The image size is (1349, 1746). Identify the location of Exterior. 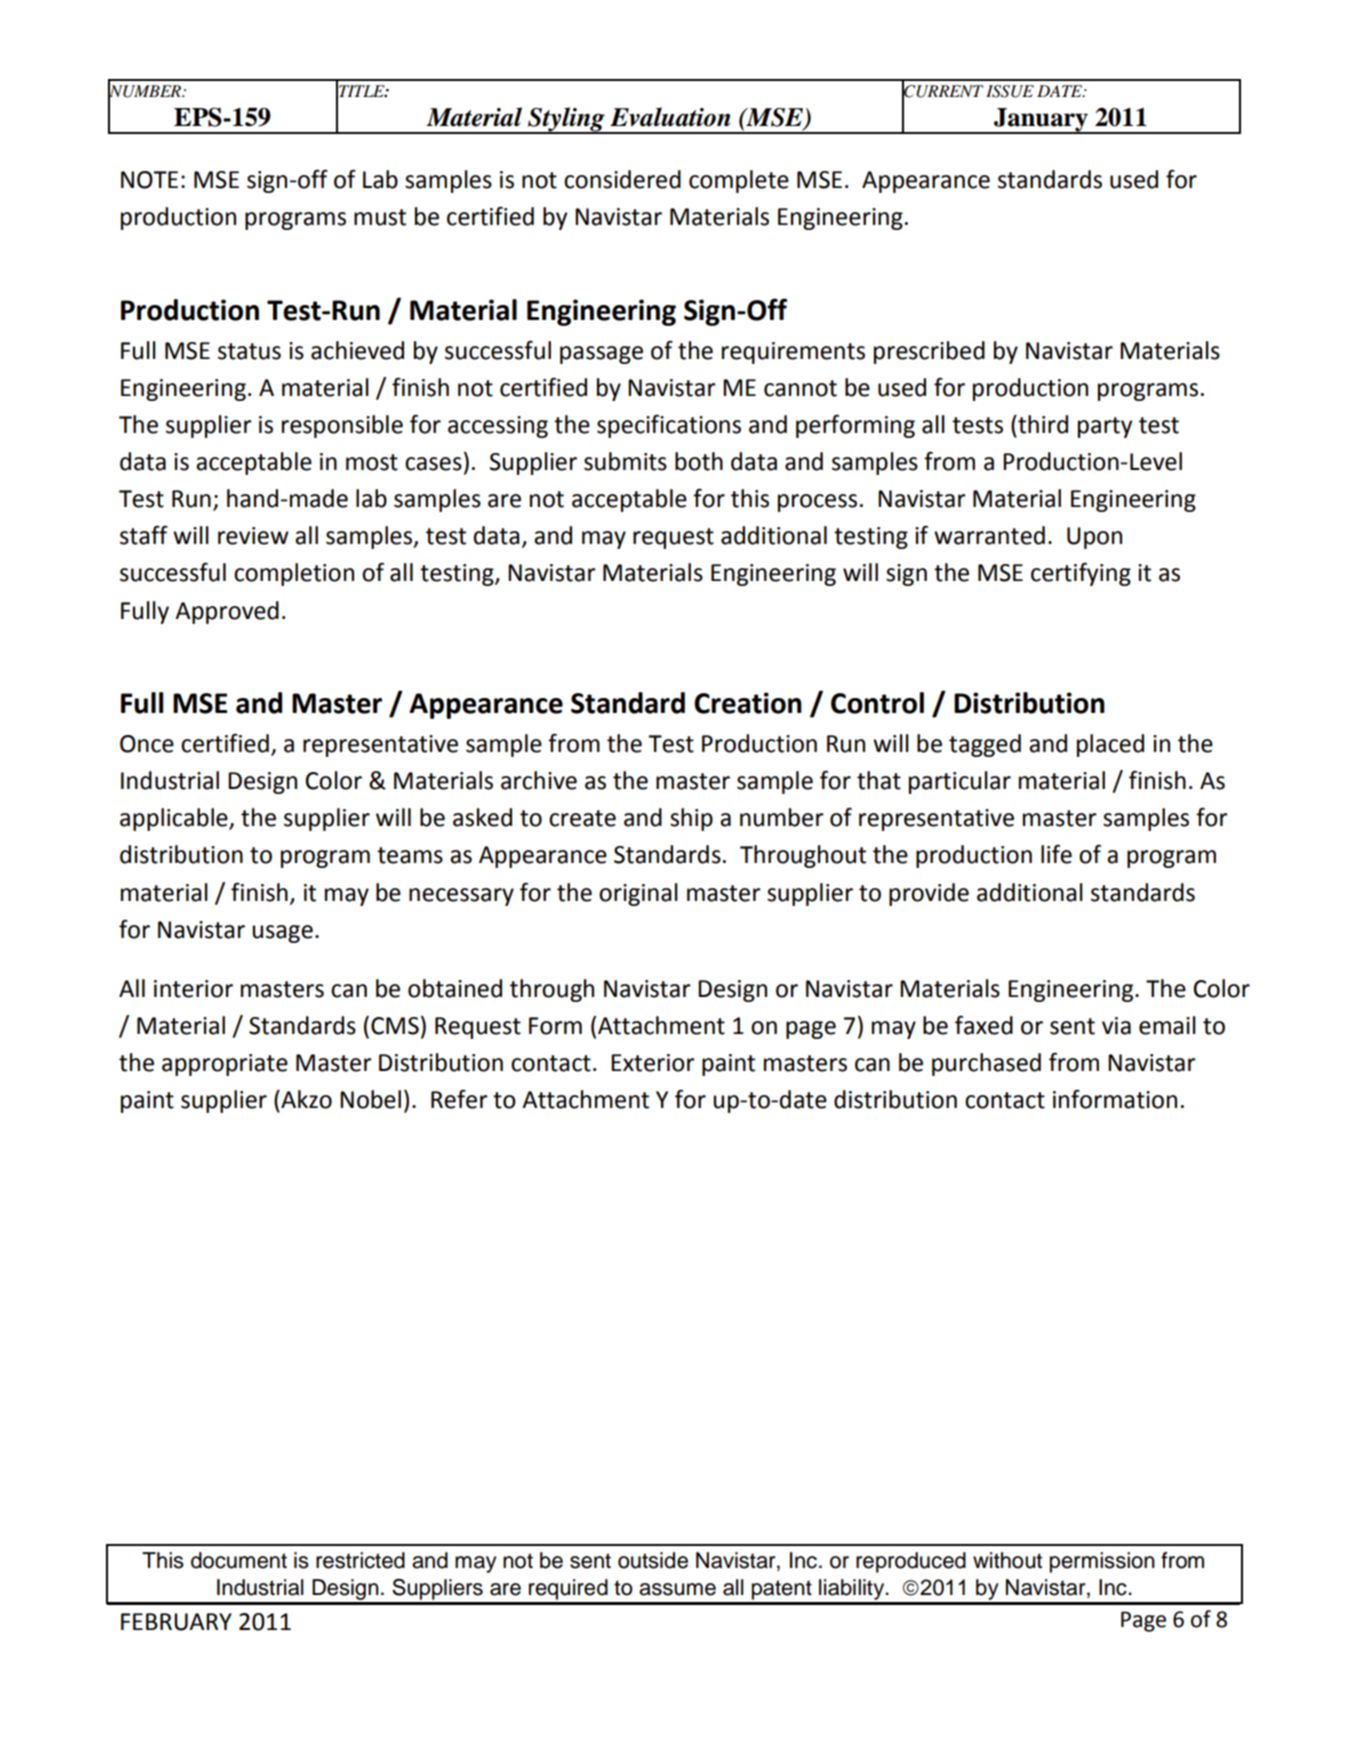
(653, 1063).
